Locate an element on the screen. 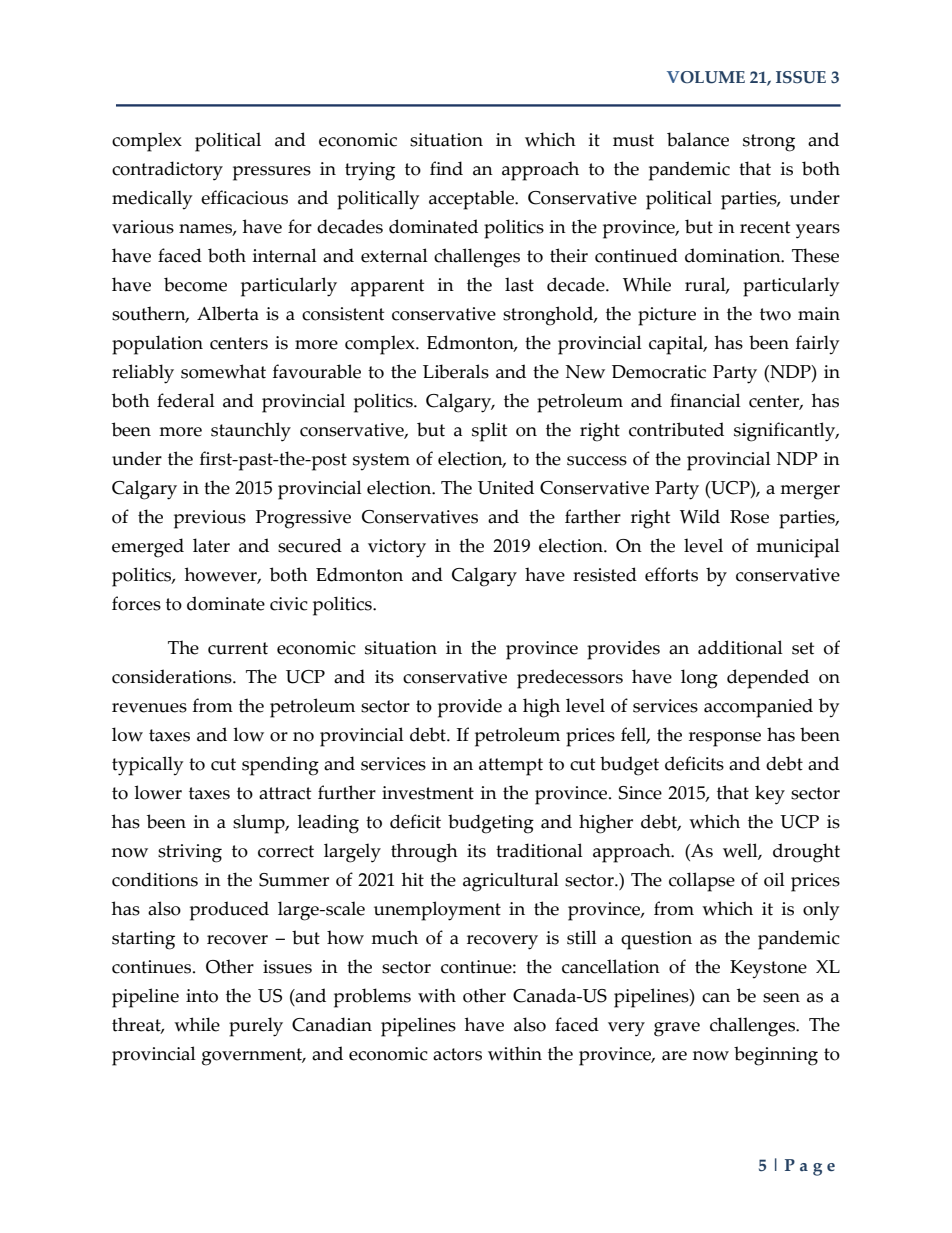  United is located at coordinates (506, 487).
